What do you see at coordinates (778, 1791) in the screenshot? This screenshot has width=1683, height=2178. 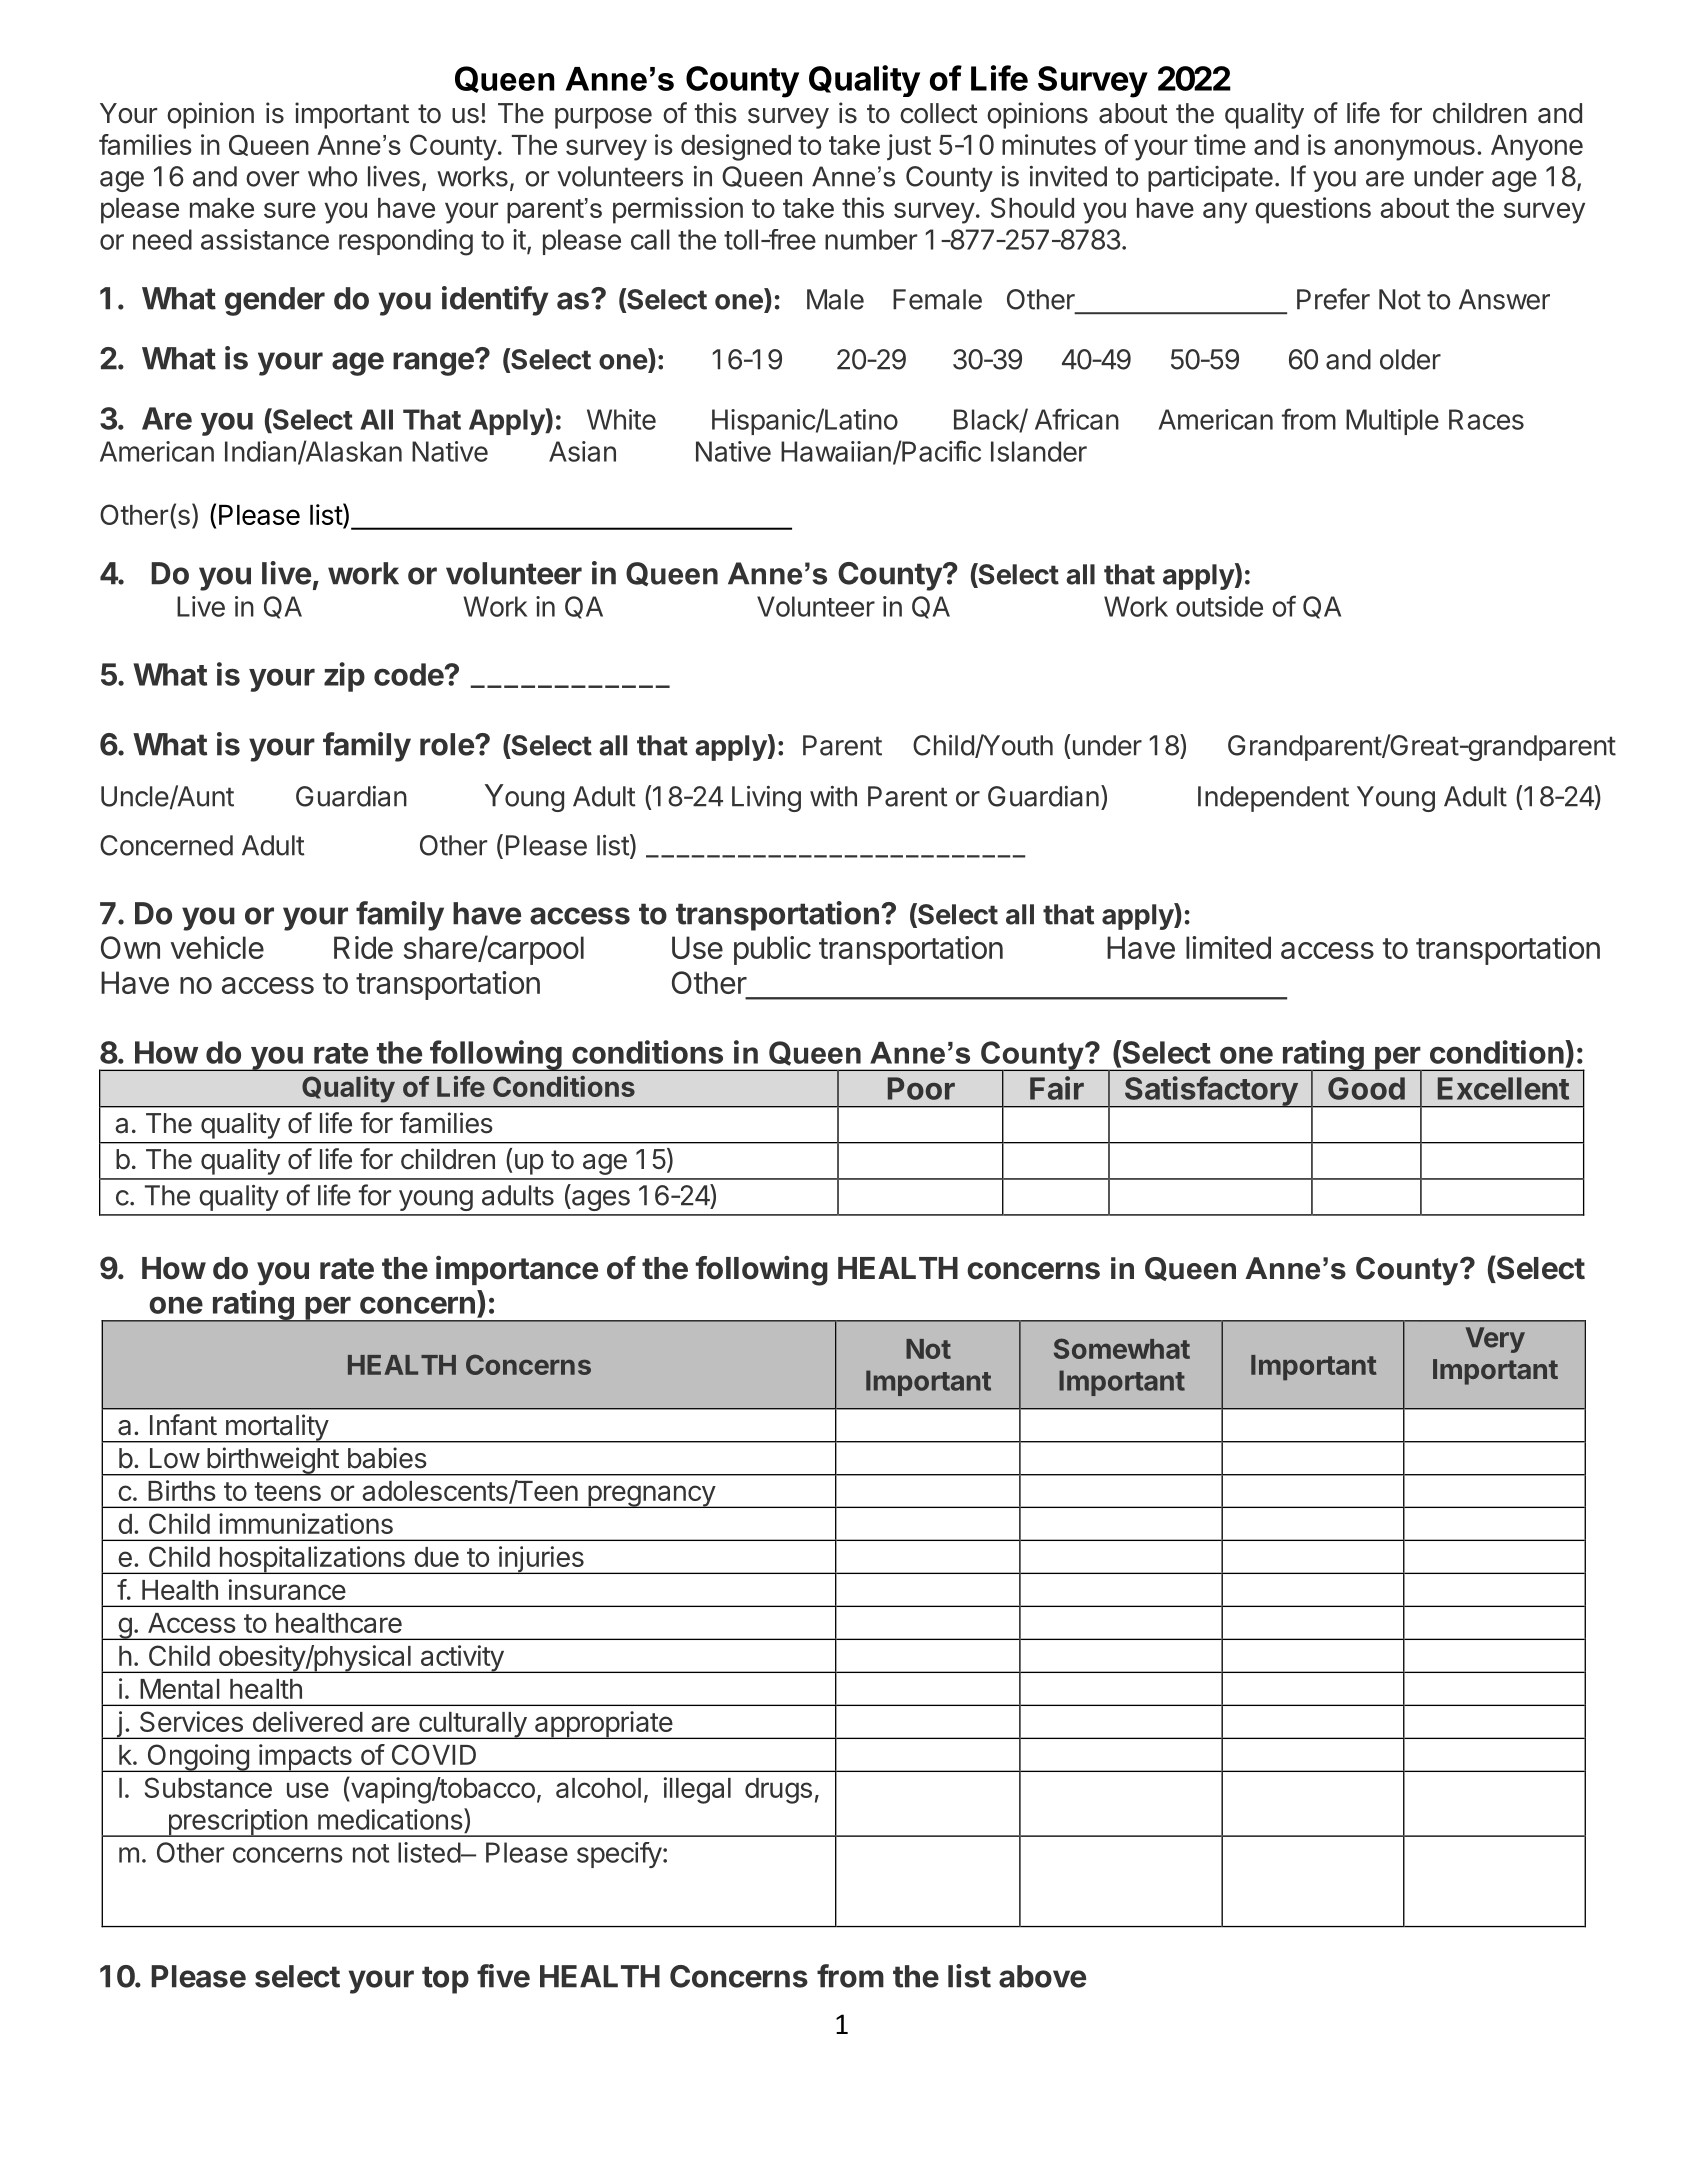 I see `drugs` at bounding box center [778, 1791].
